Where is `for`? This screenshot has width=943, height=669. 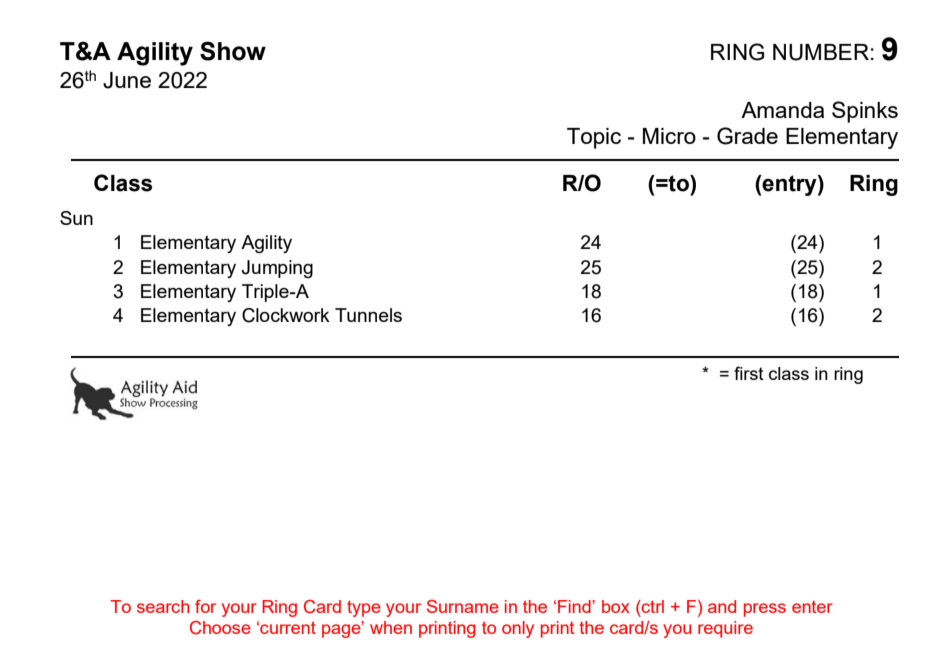 for is located at coordinates (205, 606).
